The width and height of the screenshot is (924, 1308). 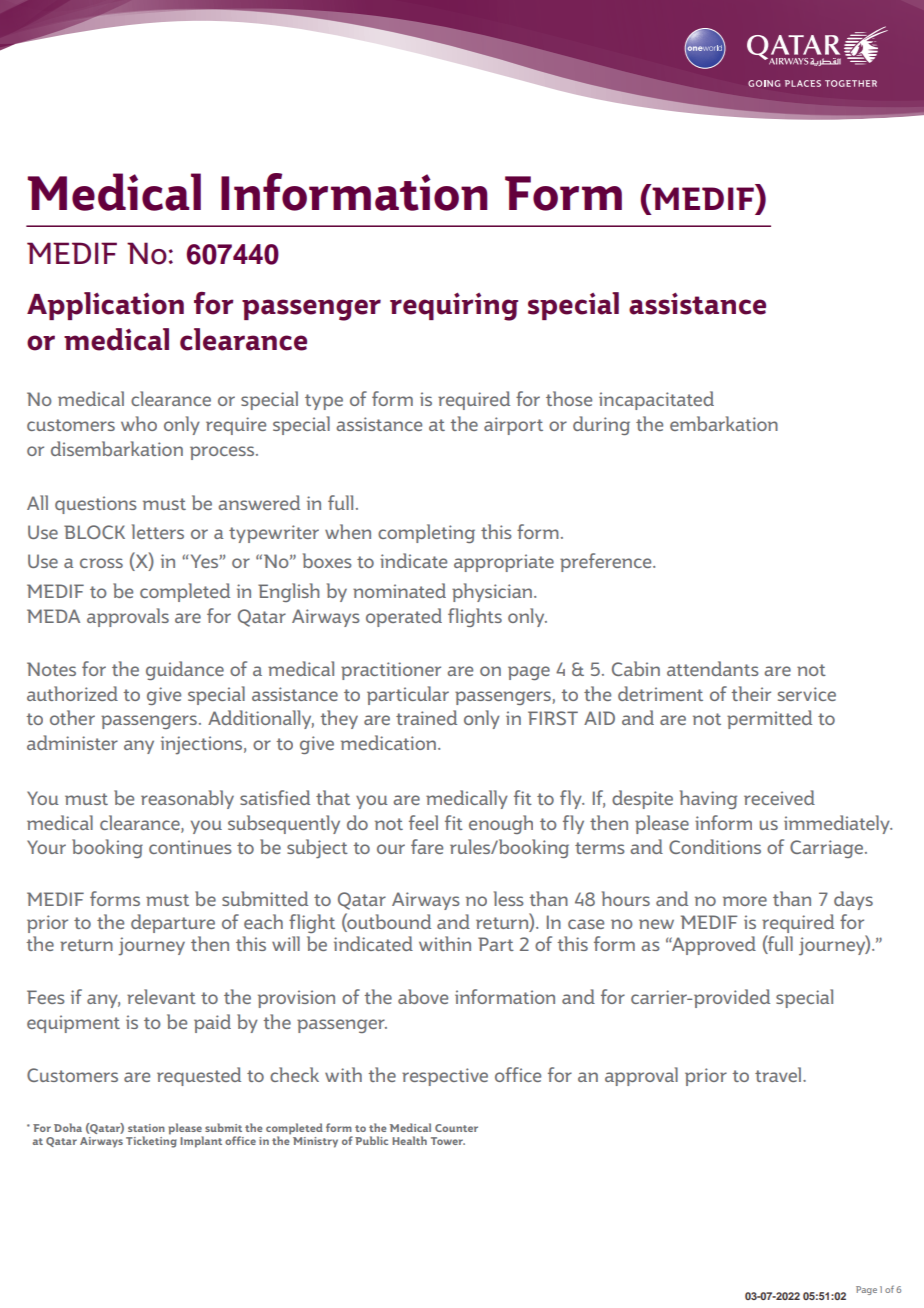 I want to click on letters, so click(x=158, y=531).
